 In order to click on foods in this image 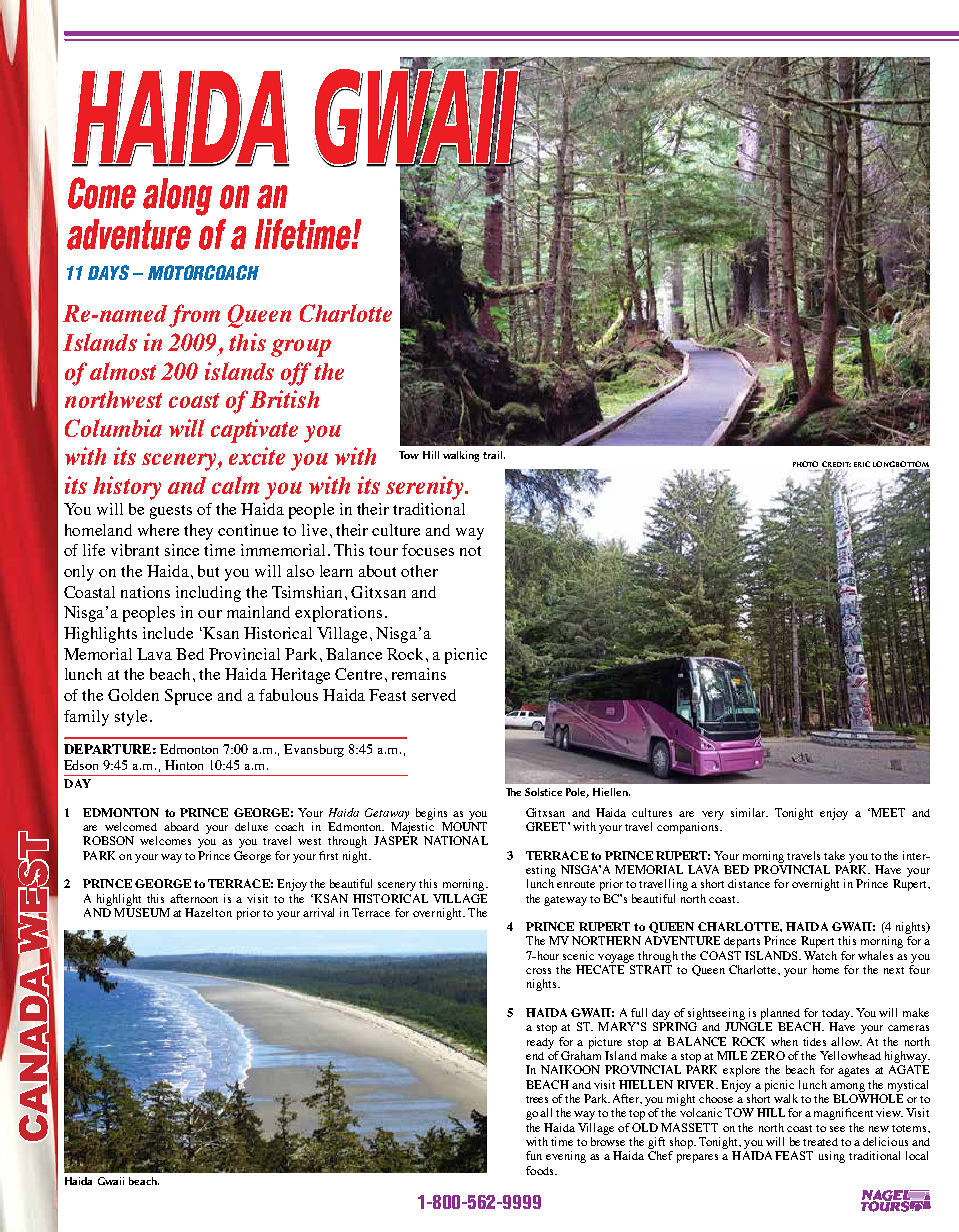, I will do `click(541, 1170)`.
